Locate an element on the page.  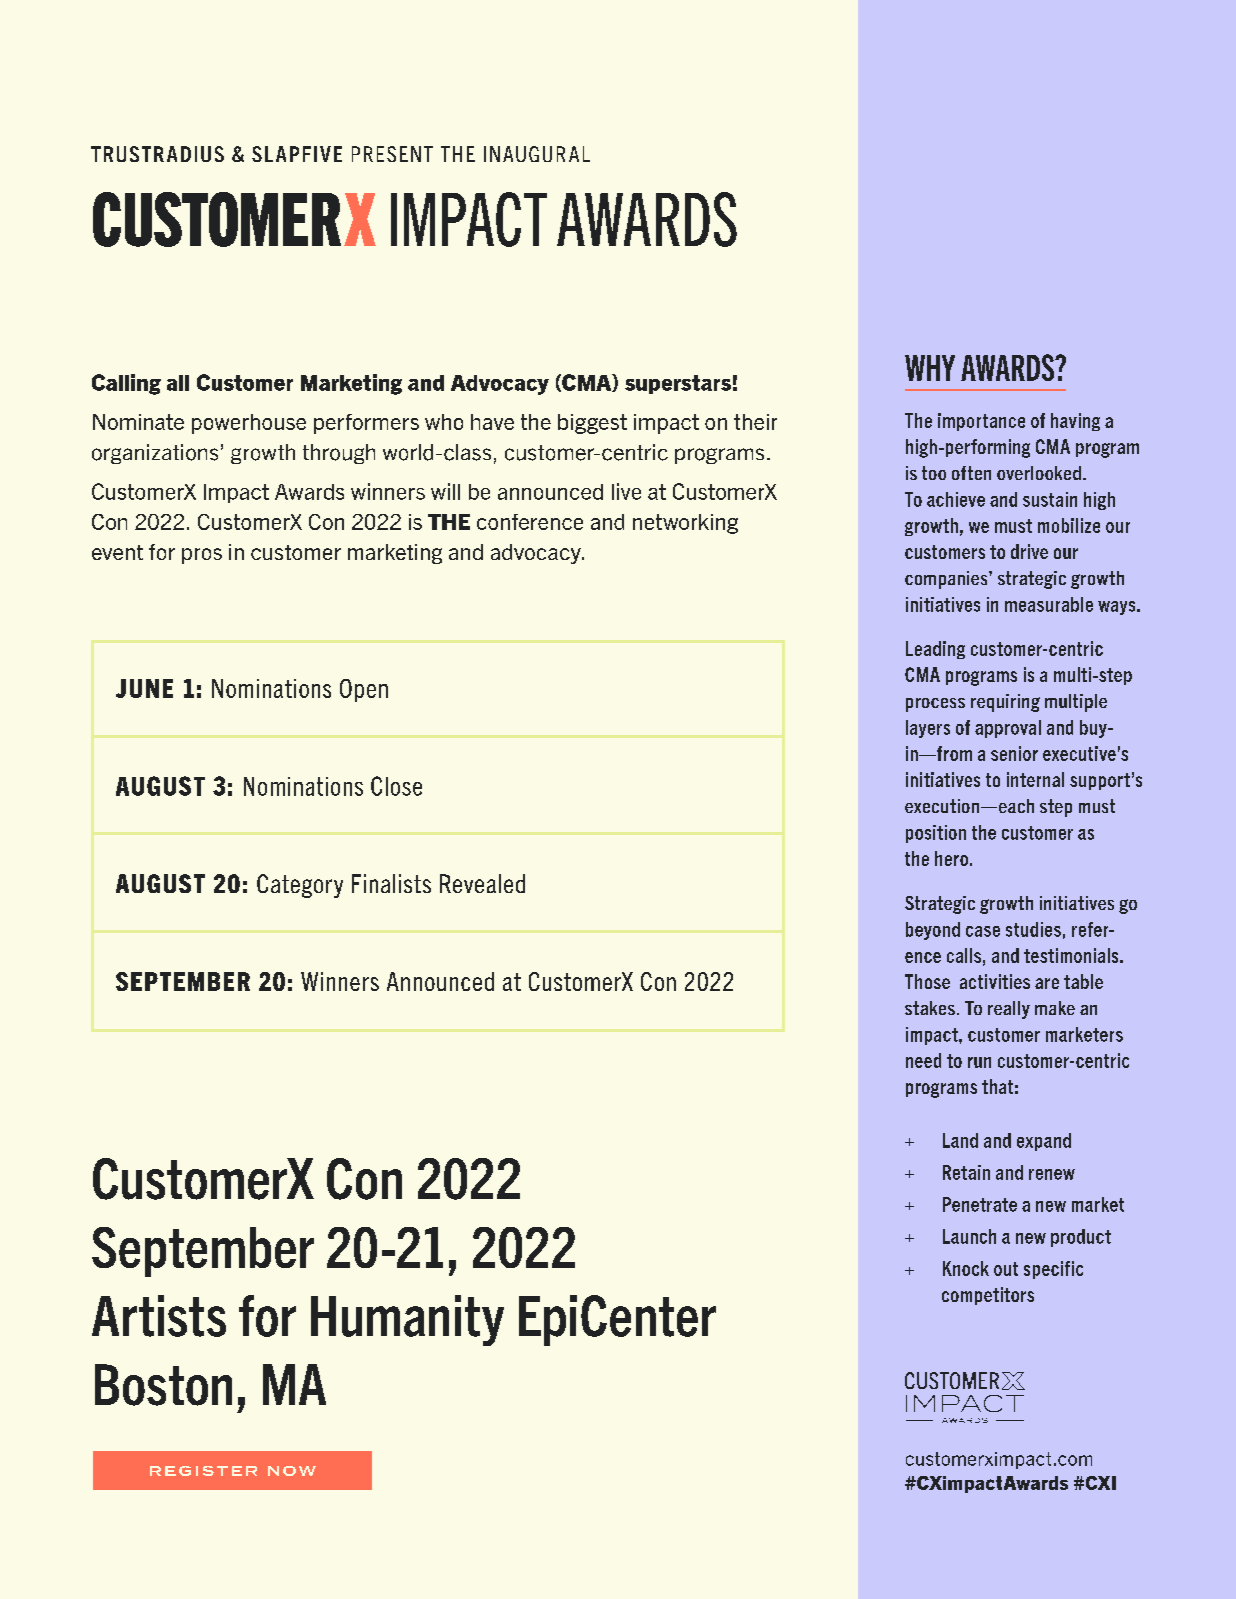
Revealed is located at coordinates (482, 883).
